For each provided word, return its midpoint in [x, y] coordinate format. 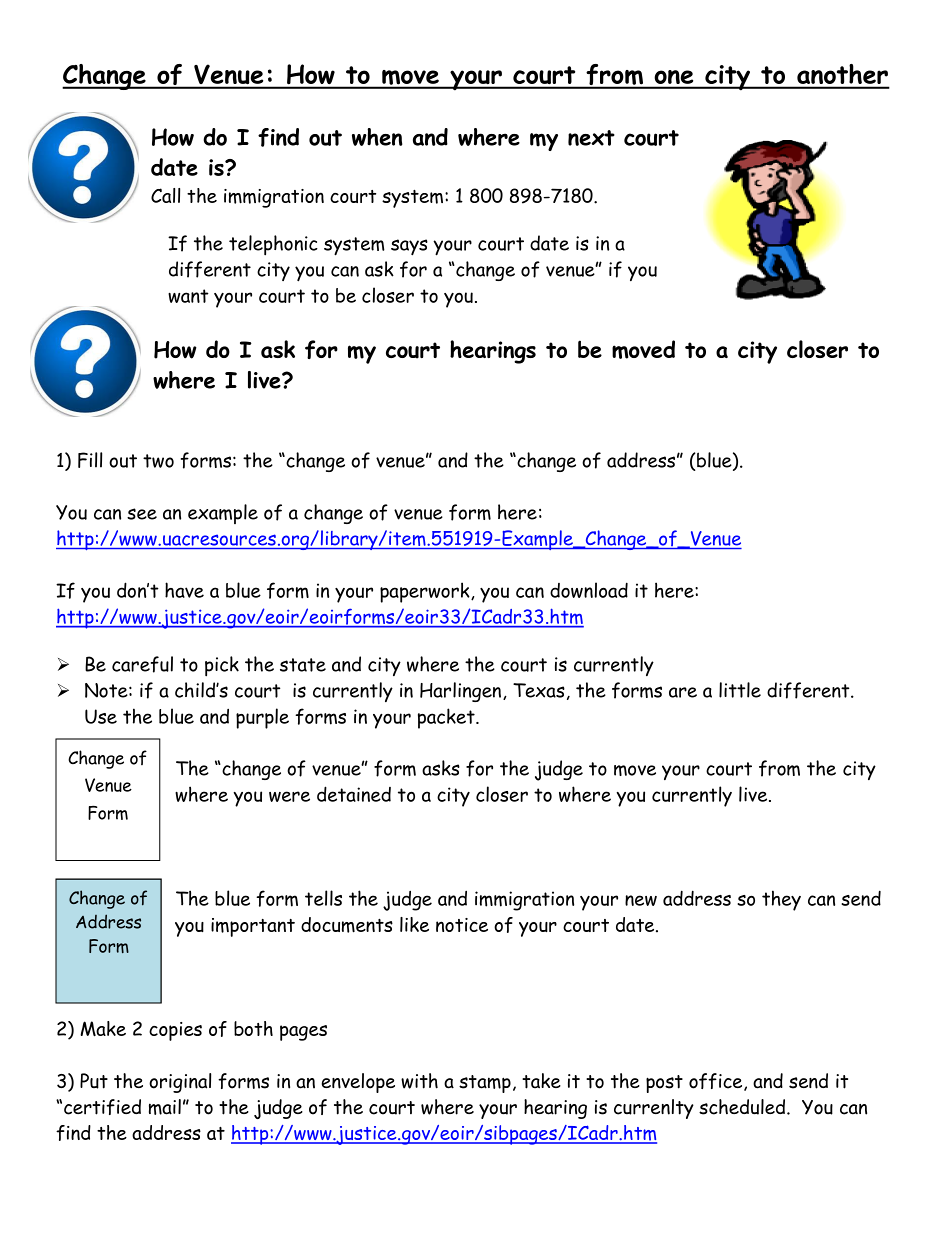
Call [165, 195]
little [740, 690]
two [158, 461]
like [414, 924]
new [641, 900]
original [180, 1083]
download [589, 590]
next [591, 138]
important [253, 927]
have [184, 590]
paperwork [426, 592]
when [377, 137]
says [409, 247]
